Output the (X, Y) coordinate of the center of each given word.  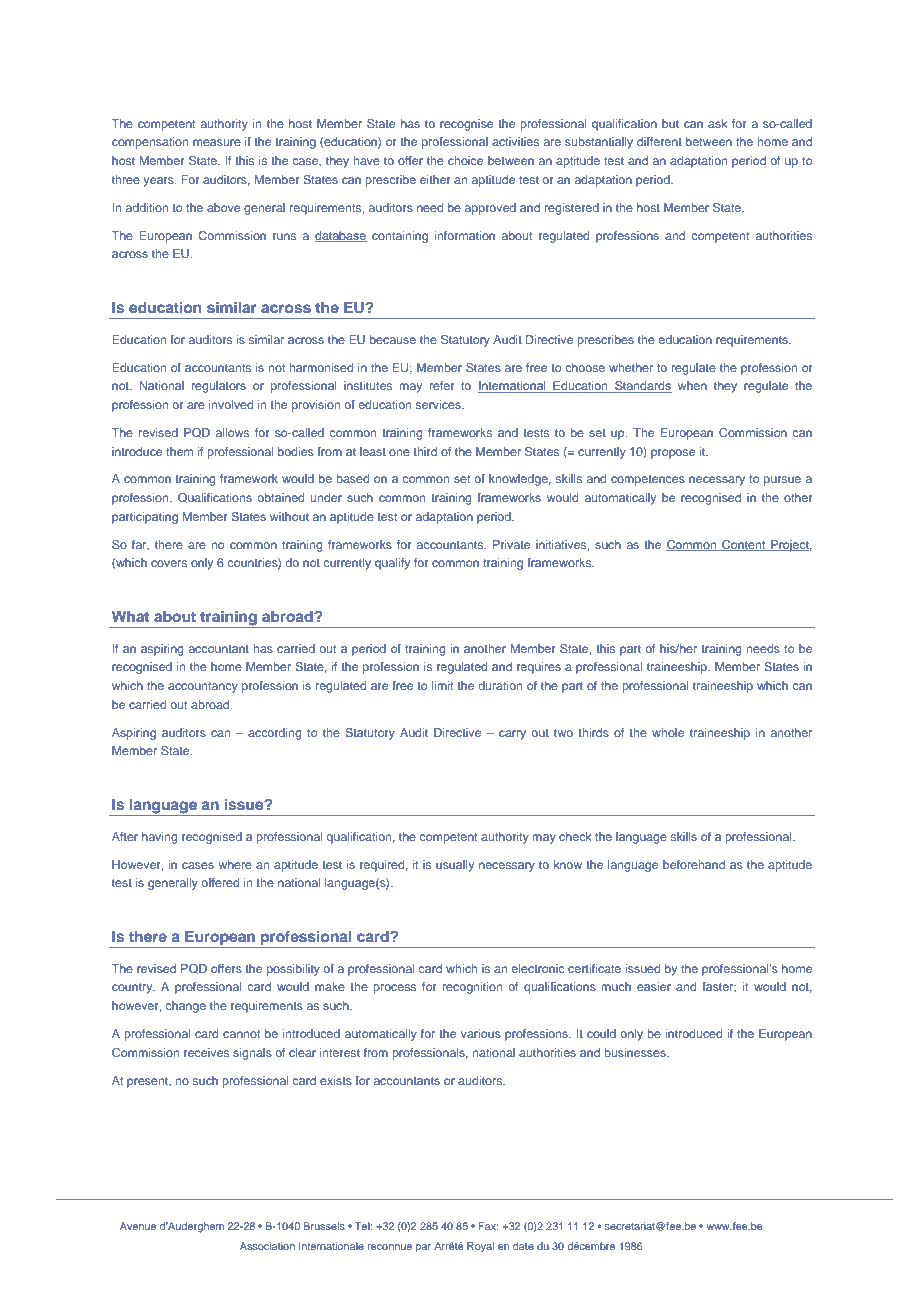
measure (217, 142)
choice (465, 160)
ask (718, 123)
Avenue (138, 1226)
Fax (488, 1226)
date (523, 1246)
